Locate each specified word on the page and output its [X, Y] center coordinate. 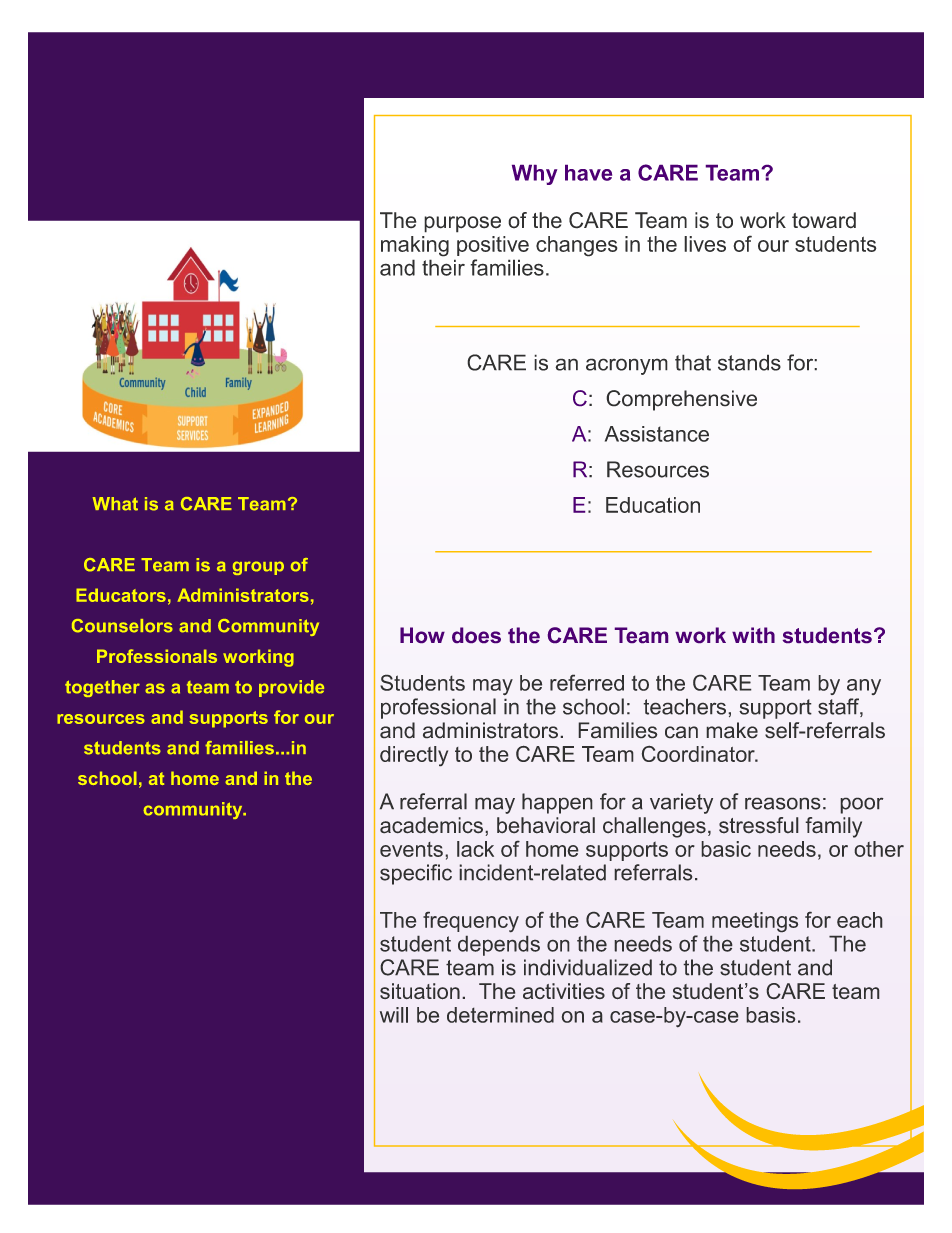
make [732, 730]
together [102, 688]
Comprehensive [681, 400]
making [415, 246]
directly [414, 756]
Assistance [657, 434]
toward [824, 220]
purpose [462, 224]
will [394, 1015]
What [115, 504]
